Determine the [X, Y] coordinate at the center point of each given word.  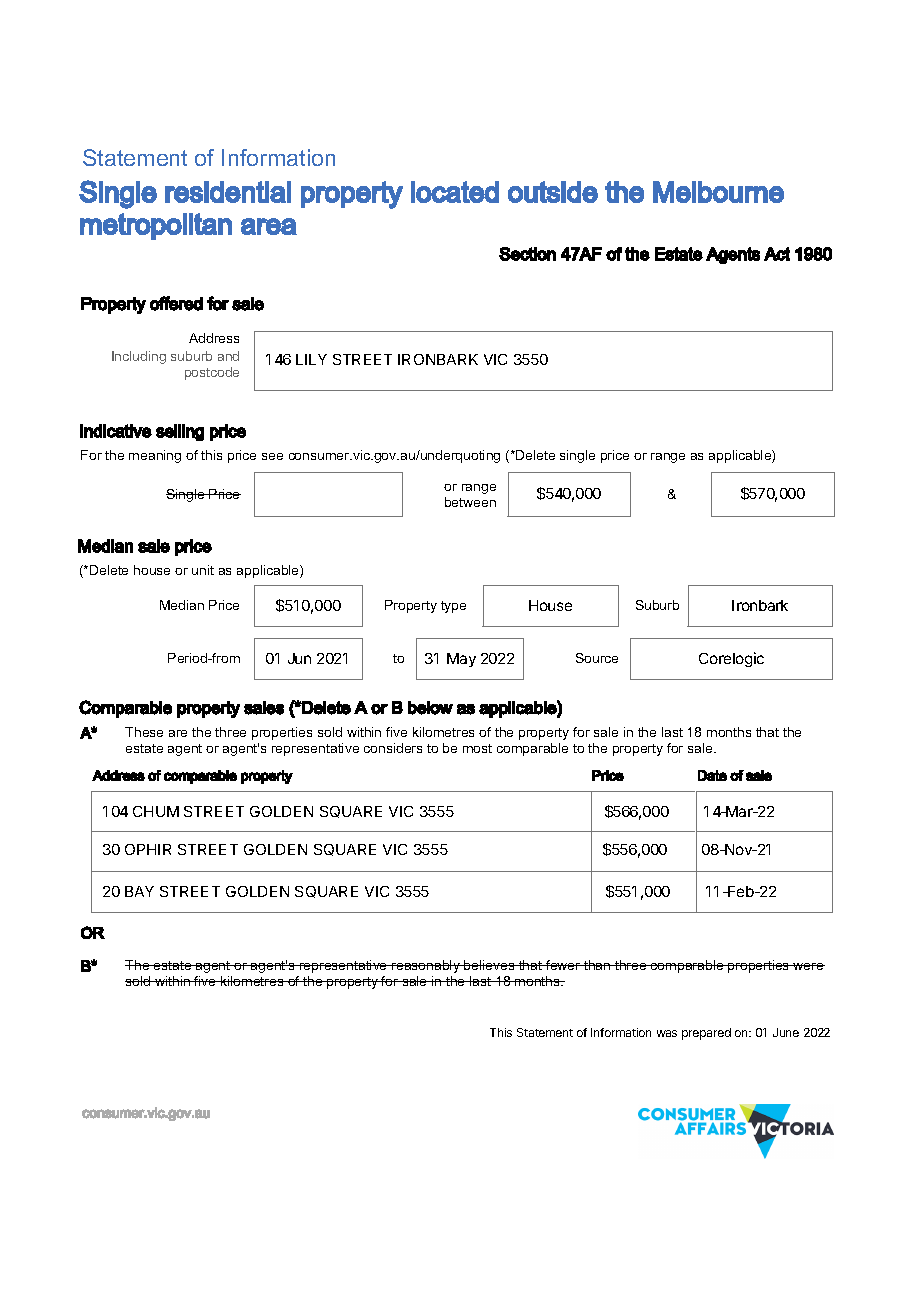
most [477, 748]
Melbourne [718, 192]
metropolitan [156, 226]
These [144, 732]
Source [597, 658]
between [470, 502]
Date [712, 775]
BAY [139, 891]
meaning [155, 456]
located [455, 192]
